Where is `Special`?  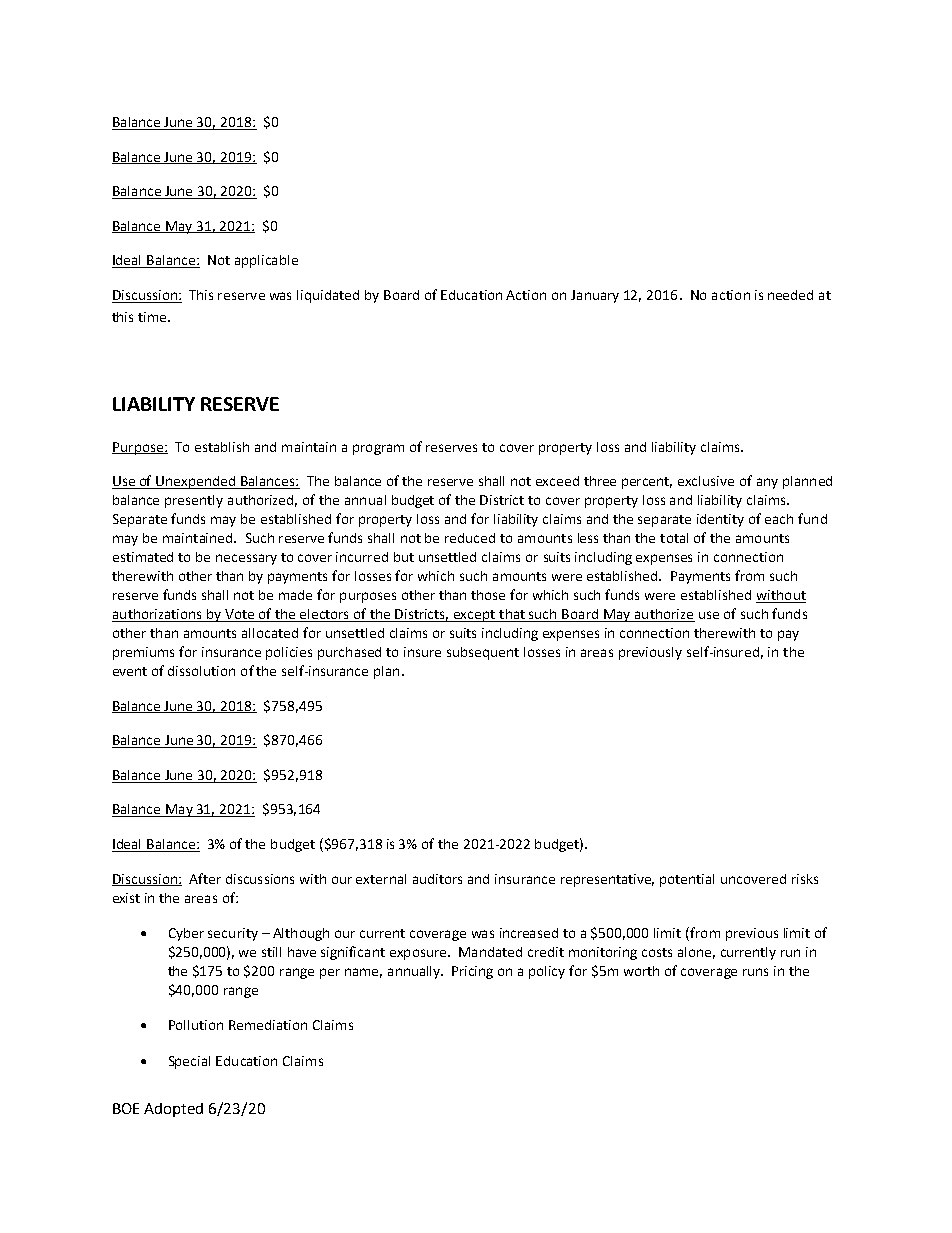
Special is located at coordinates (189, 1062).
